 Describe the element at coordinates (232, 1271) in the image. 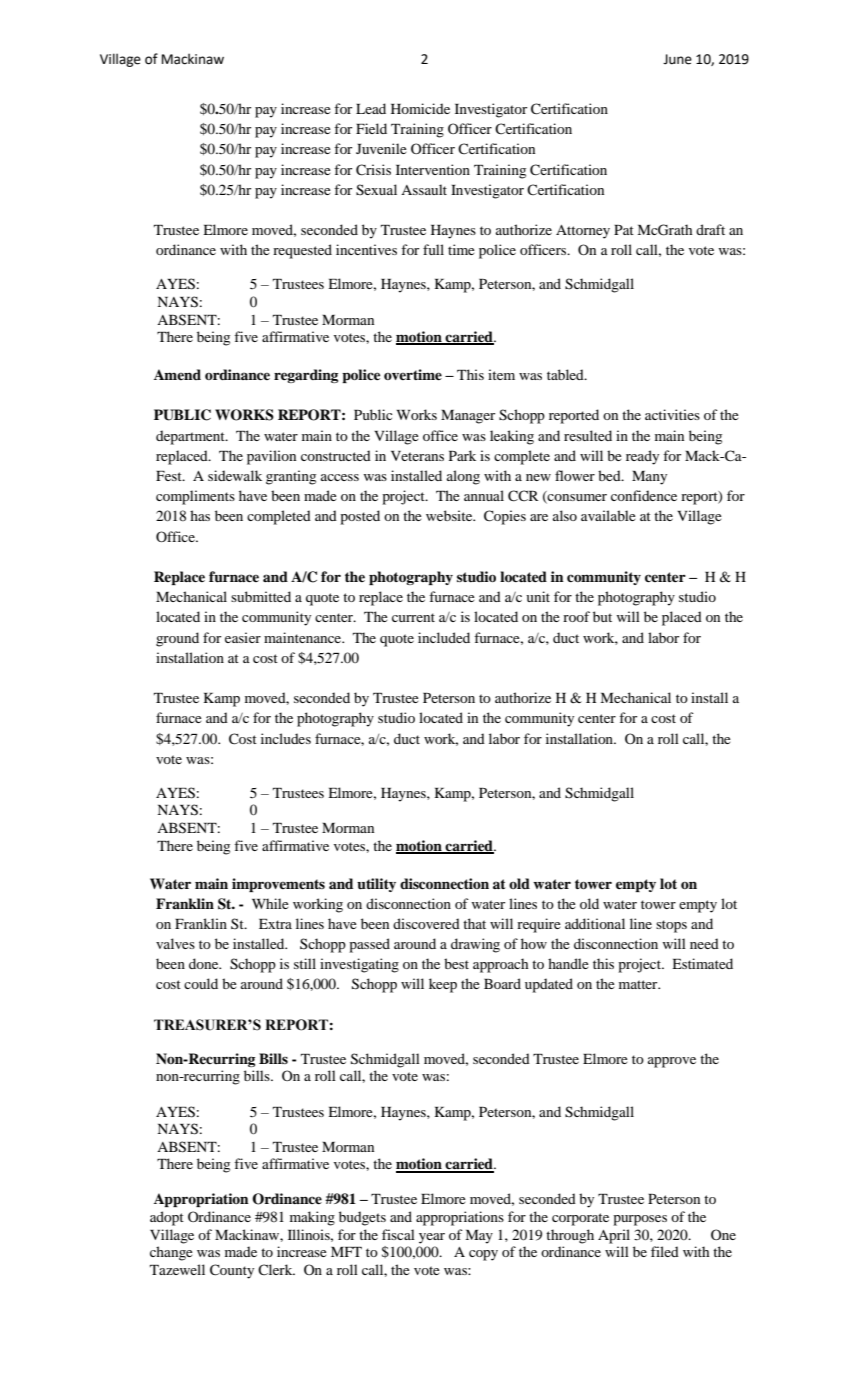

I see `County` at that location.
